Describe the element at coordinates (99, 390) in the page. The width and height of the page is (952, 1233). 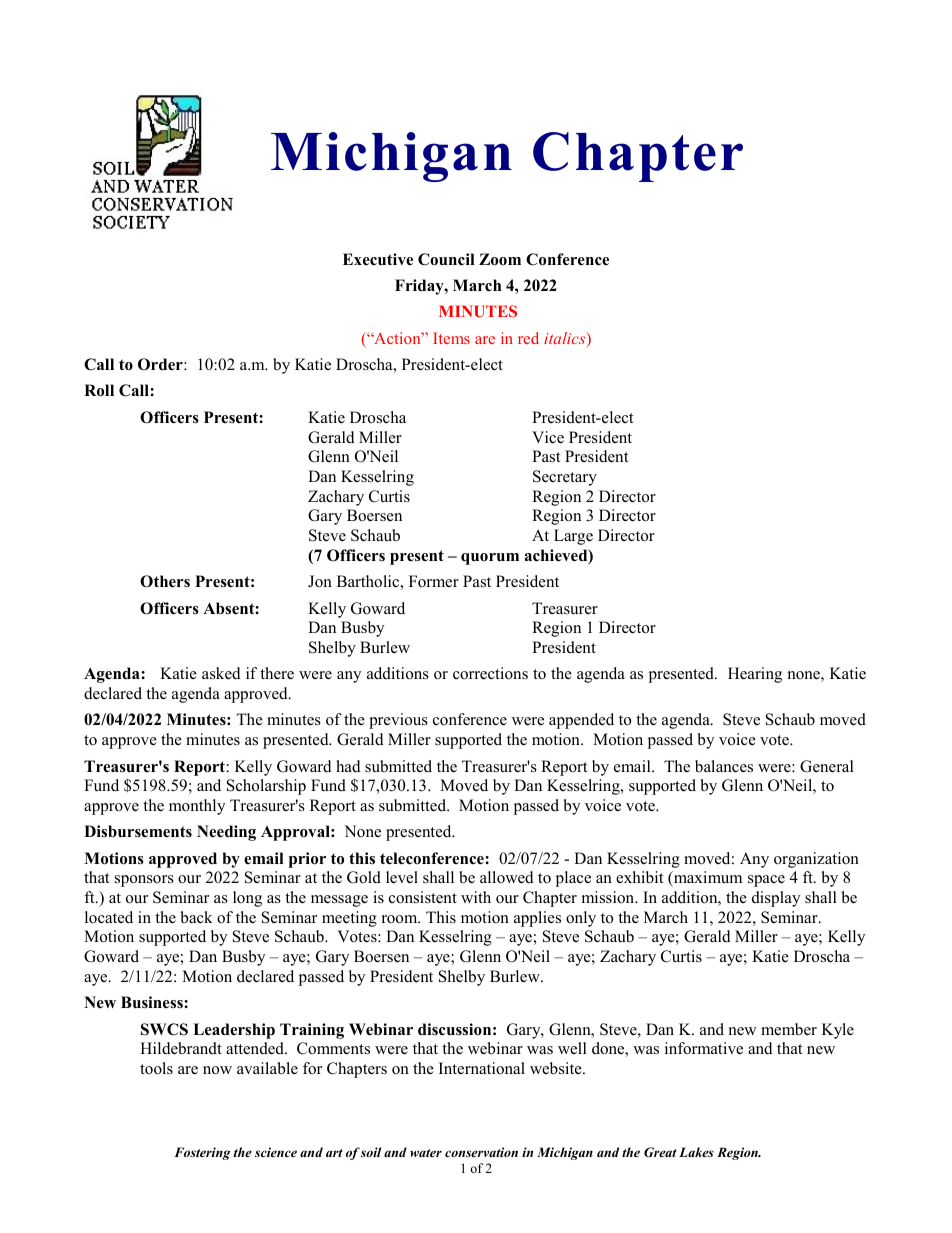
I see `Roll` at that location.
